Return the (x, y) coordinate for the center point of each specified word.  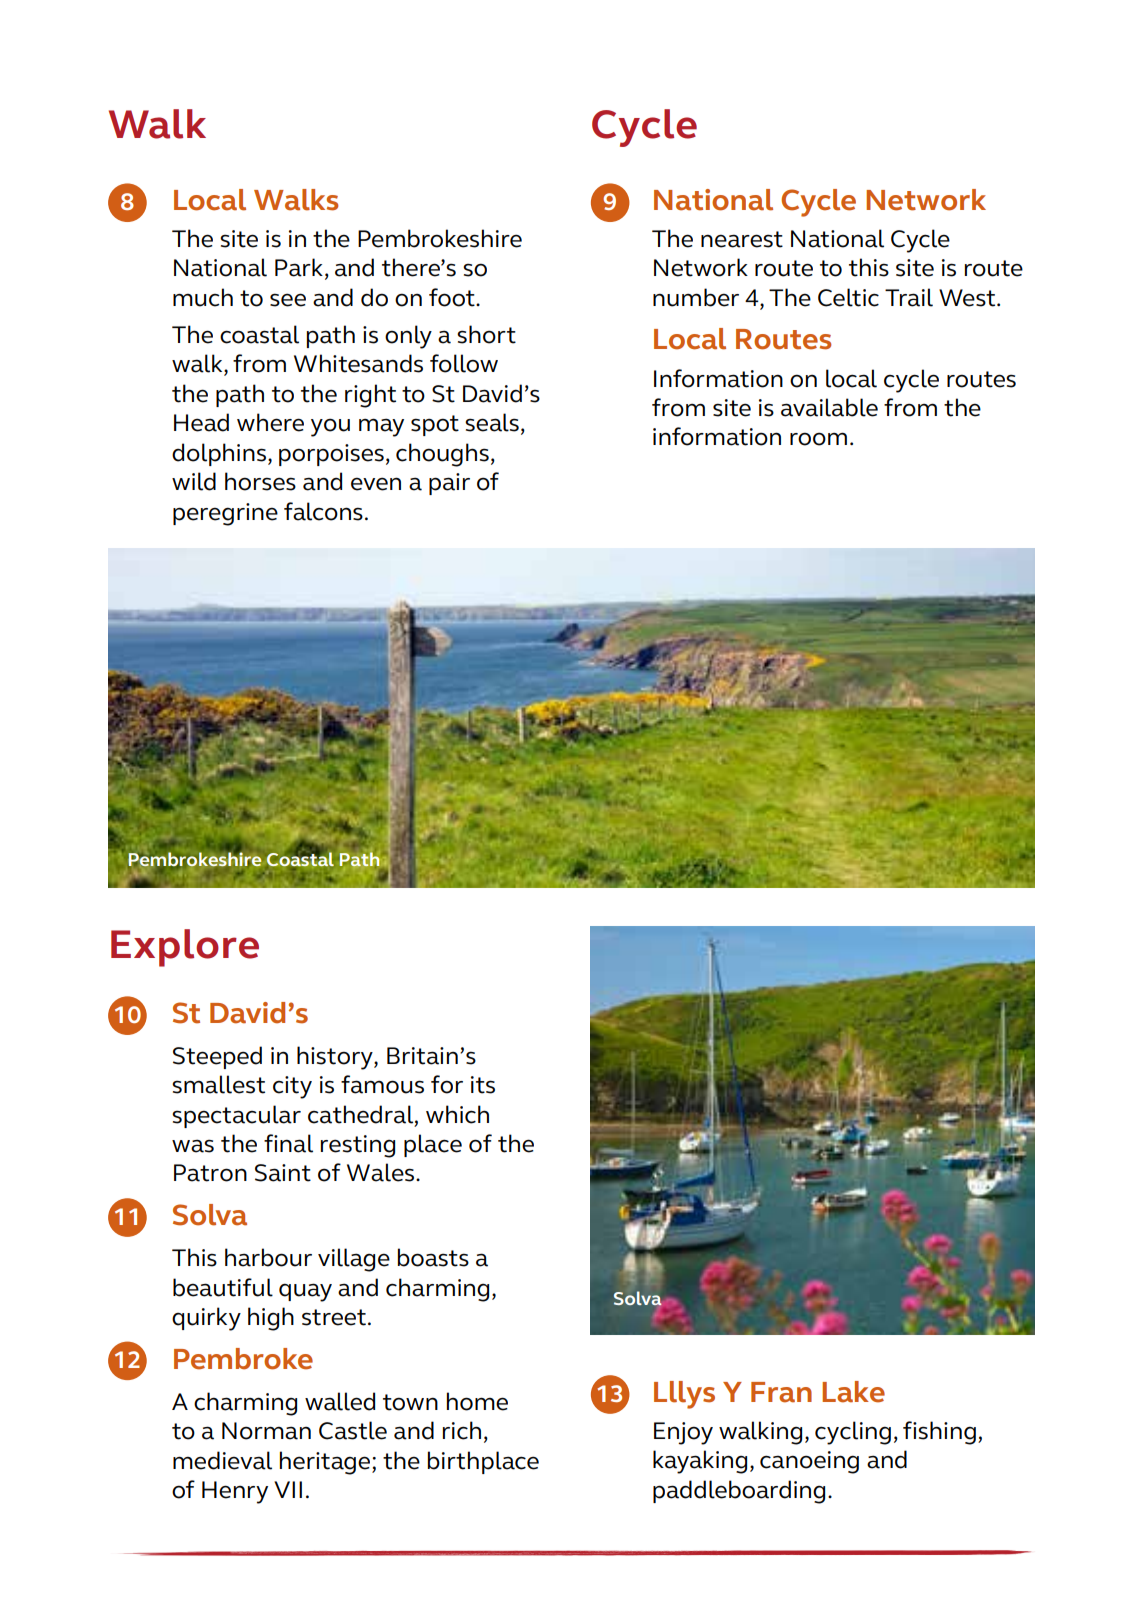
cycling (853, 1433)
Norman (266, 1431)
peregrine (225, 514)
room (818, 439)
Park (299, 267)
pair (449, 484)
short (486, 334)
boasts (433, 1257)
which (457, 1114)
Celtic (848, 297)
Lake (853, 1392)
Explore (185, 948)
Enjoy (683, 1433)
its (483, 1085)
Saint (283, 1173)
